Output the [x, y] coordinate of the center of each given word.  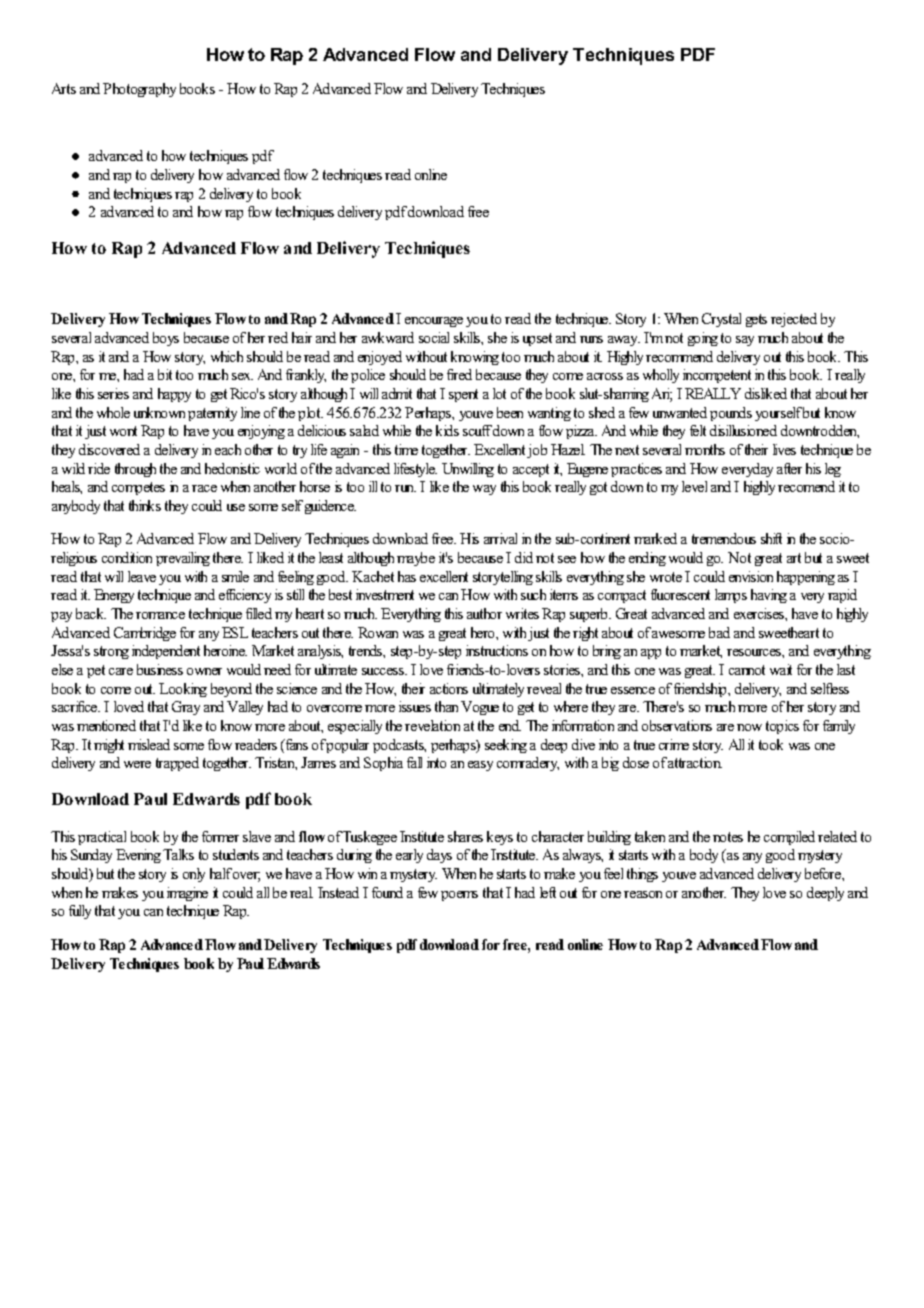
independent [166, 652]
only [194, 875]
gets [756, 320]
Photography [139, 90]
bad [719, 632]
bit [165, 374]
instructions [497, 650]
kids [447, 430]
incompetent [717, 376]
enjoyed [380, 358]
